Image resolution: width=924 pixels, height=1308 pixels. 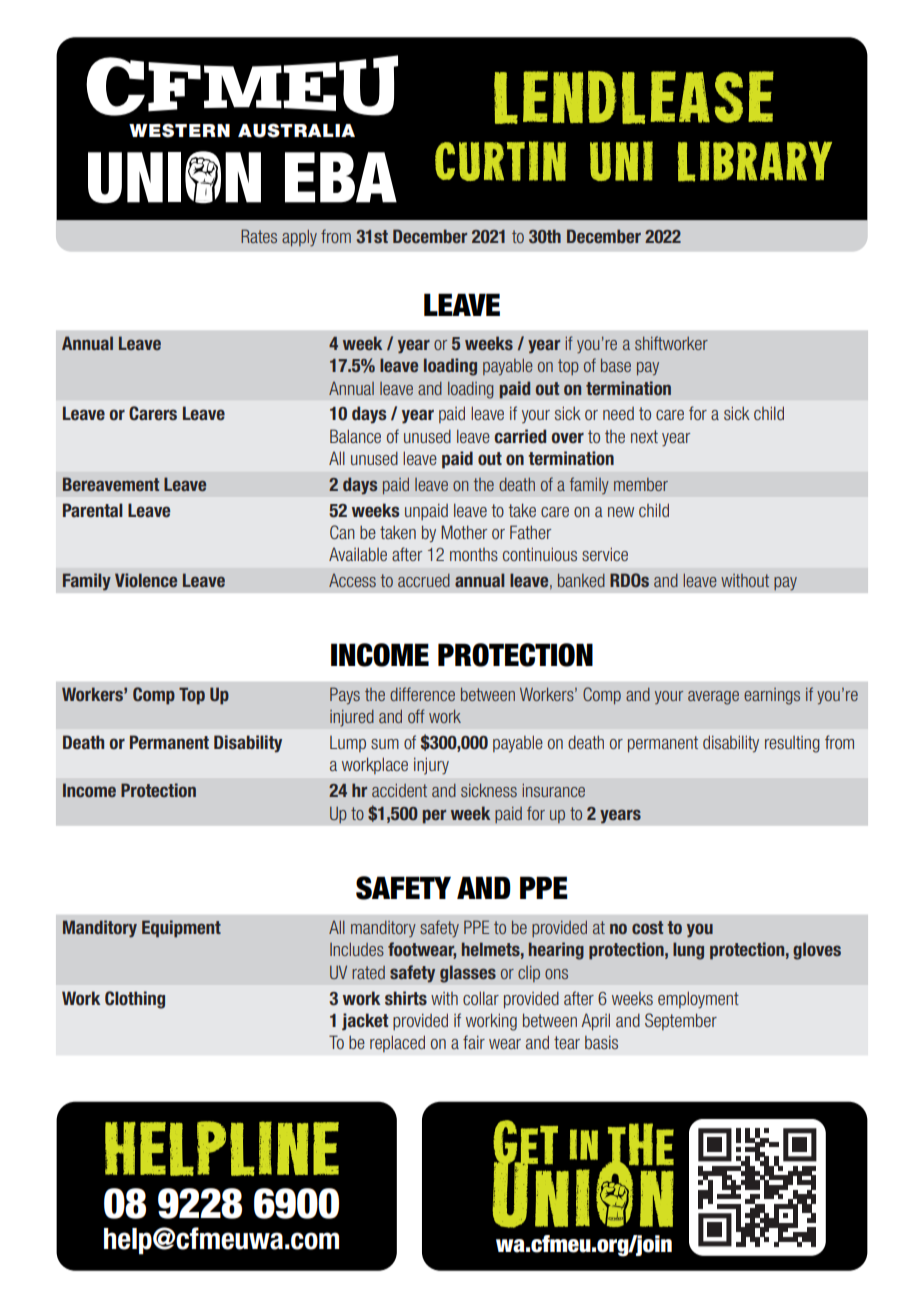 I want to click on Bereavement, so click(x=111, y=484).
